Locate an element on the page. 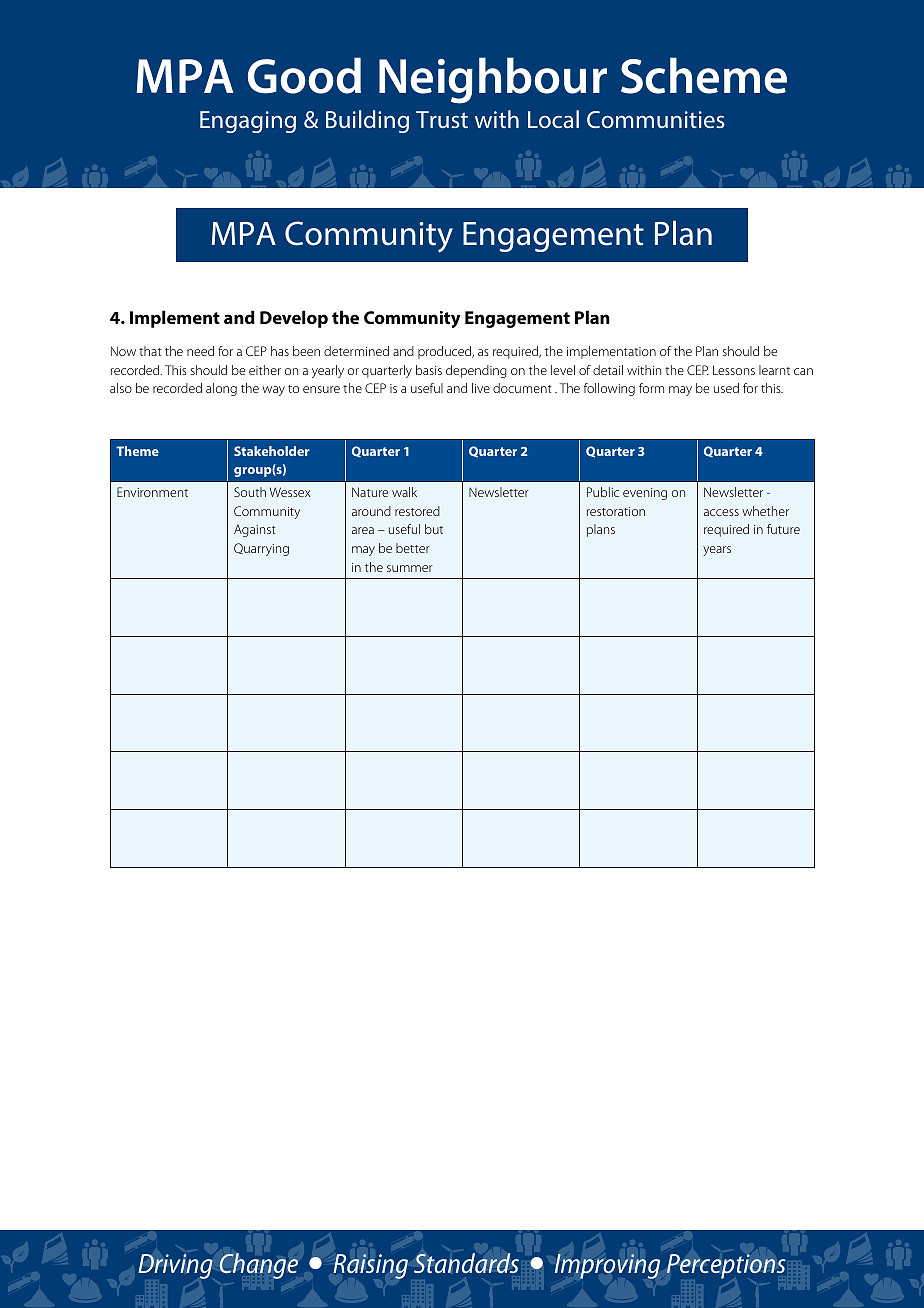  Driving is located at coordinates (175, 1266).
